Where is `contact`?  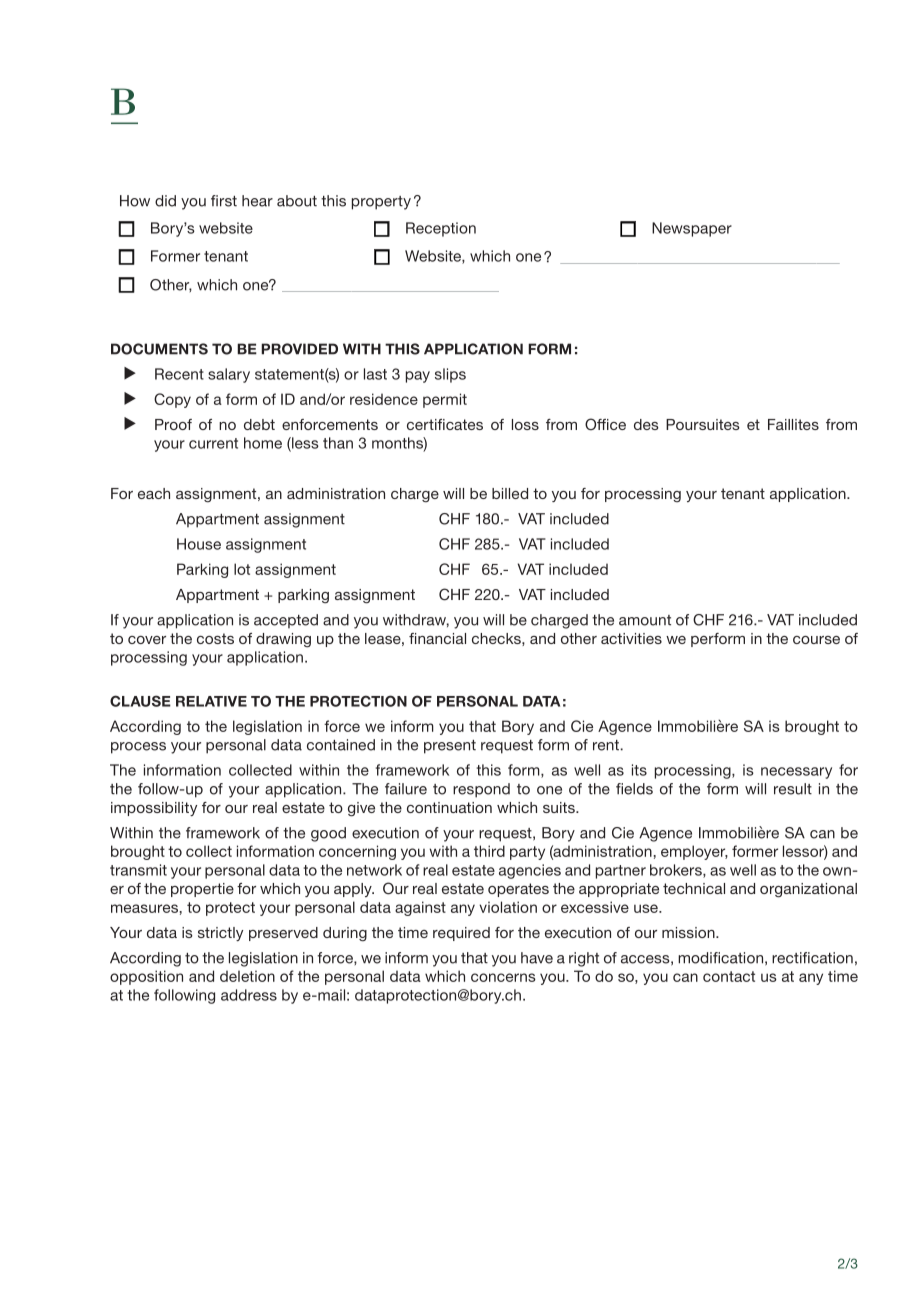
contact is located at coordinates (729, 976).
